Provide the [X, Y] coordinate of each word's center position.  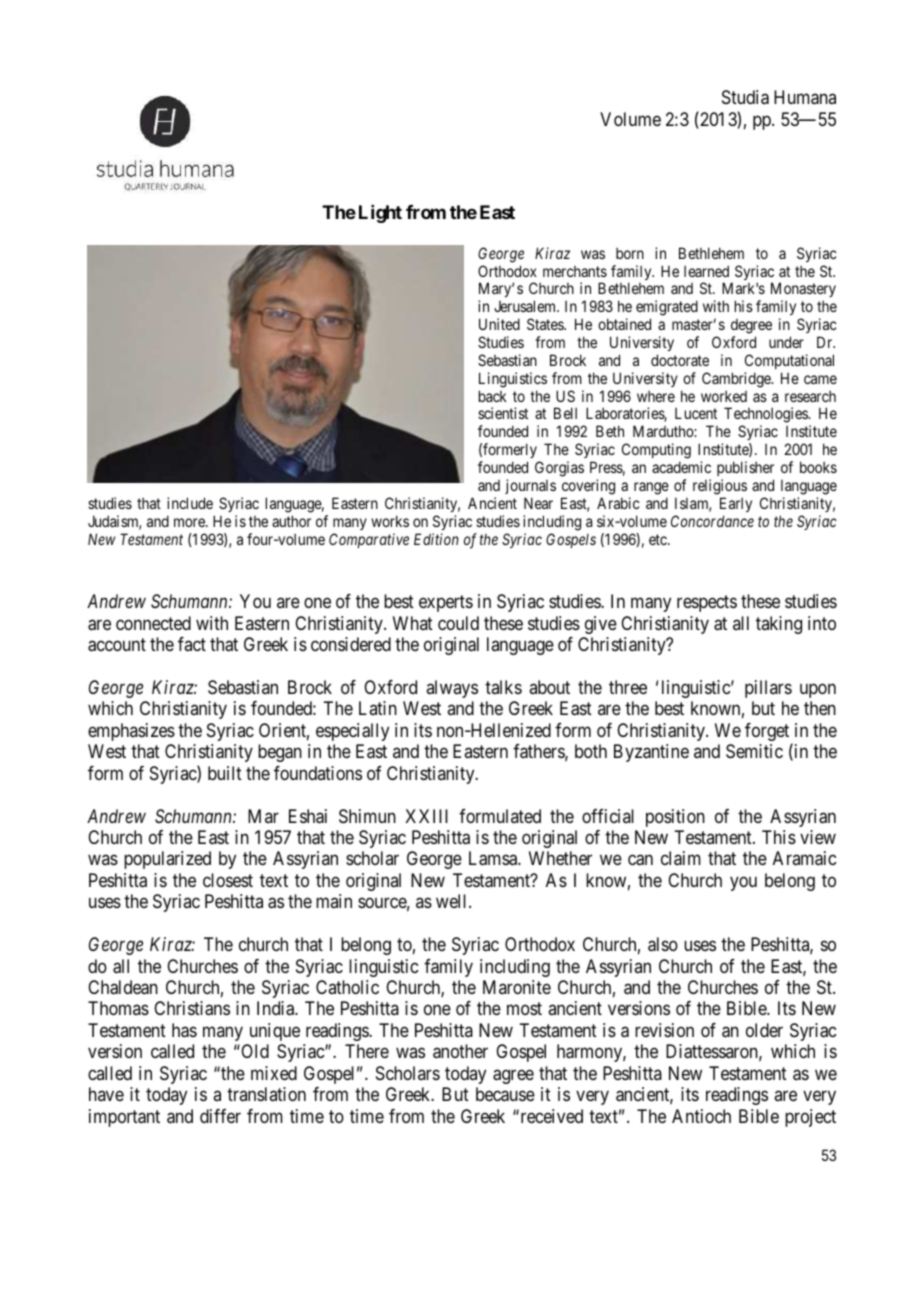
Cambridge [737, 380]
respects [707, 603]
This [779, 837]
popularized [167, 860]
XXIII [426, 816]
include [190, 503]
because [505, 1094]
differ [220, 1116]
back [493, 396]
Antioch [701, 1116]
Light [380, 214]
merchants [575, 271]
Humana [805, 97]
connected [153, 623]
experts [446, 603]
